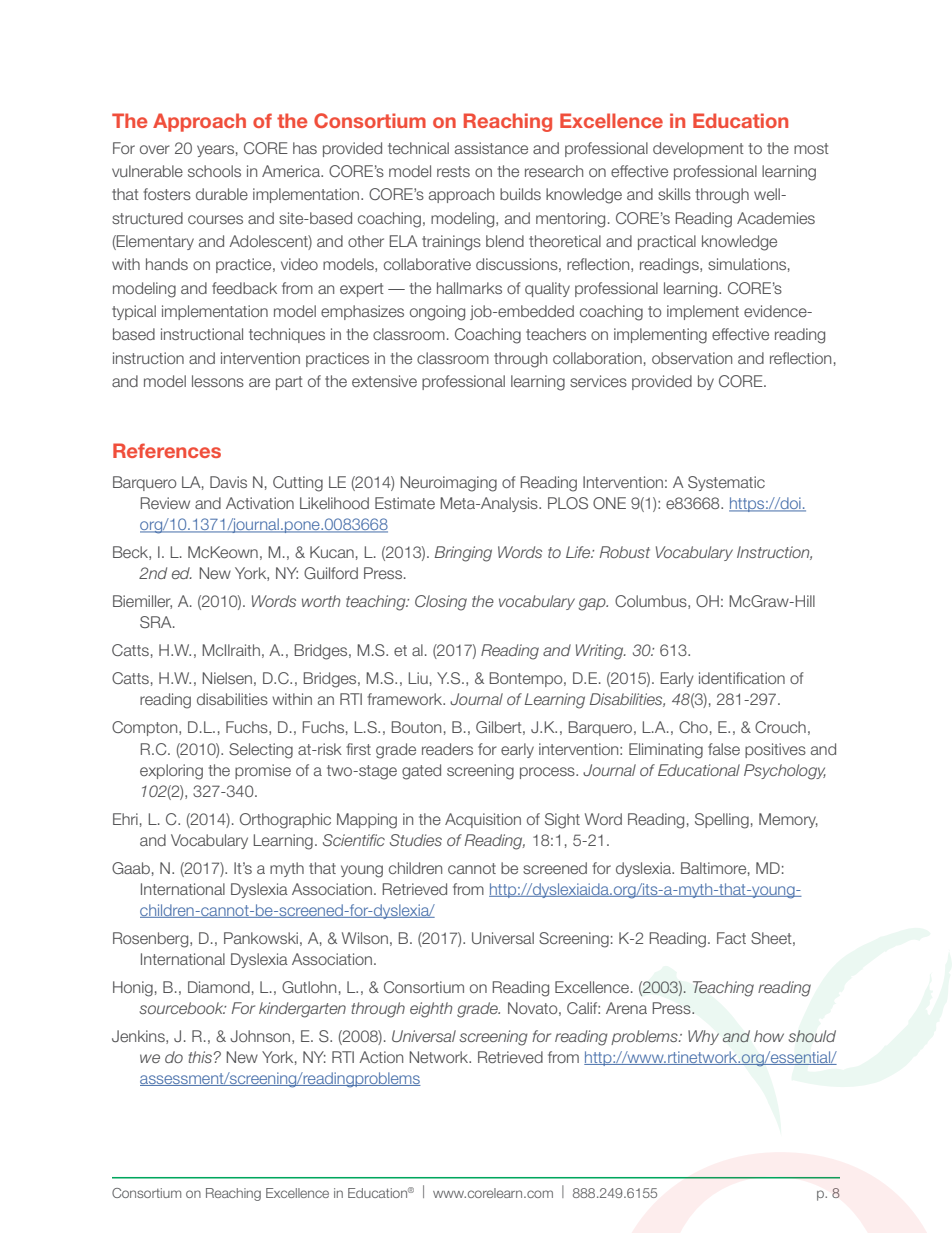 The image size is (952, 1233). Describe the element at coordinates (483, 820) in the screenshot. I see `Acquisition` at that location.
